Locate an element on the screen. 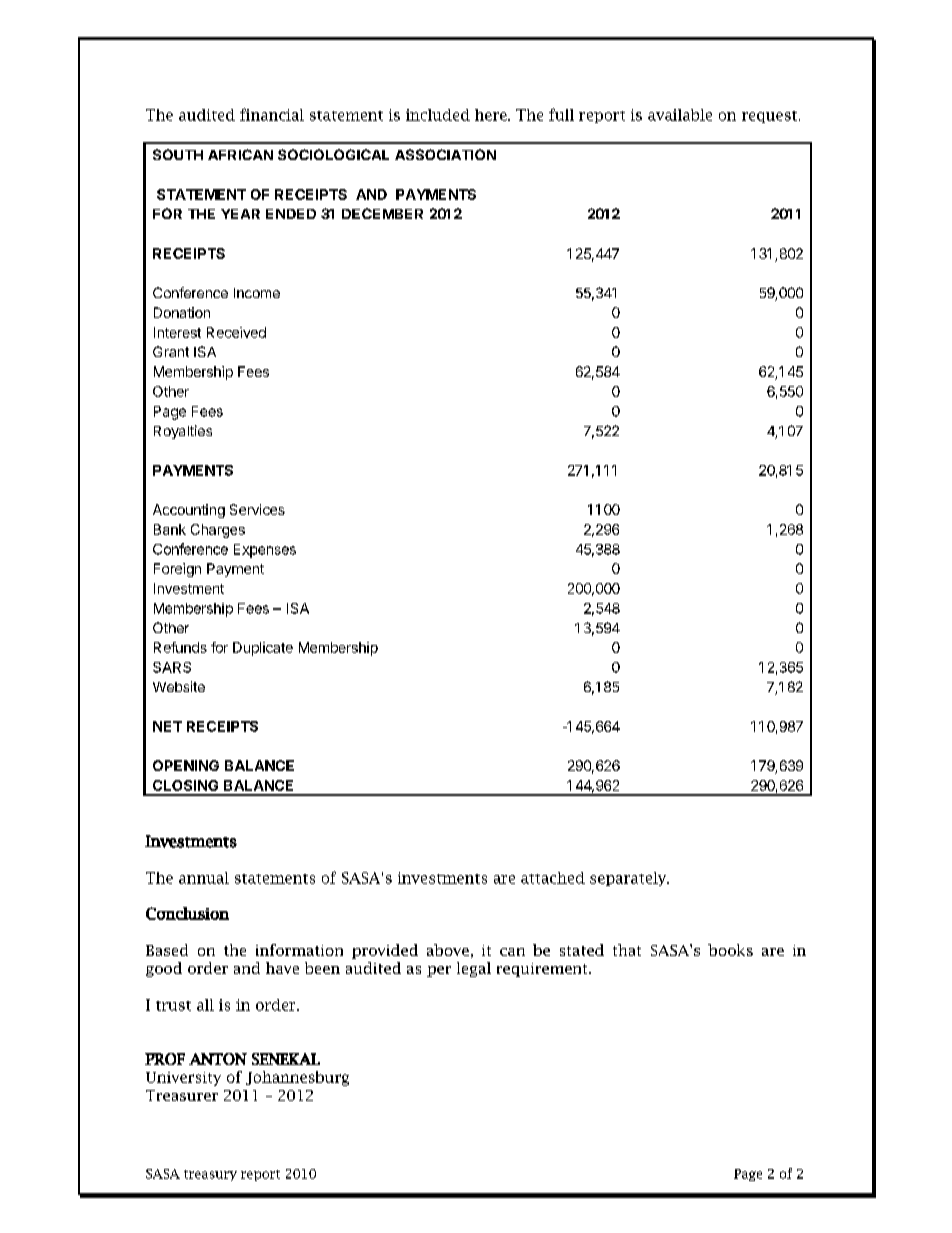 Image resolution: width=952 pixels, height=1233 pixels. Johannesburg is located at coordinates (297, 1078).
